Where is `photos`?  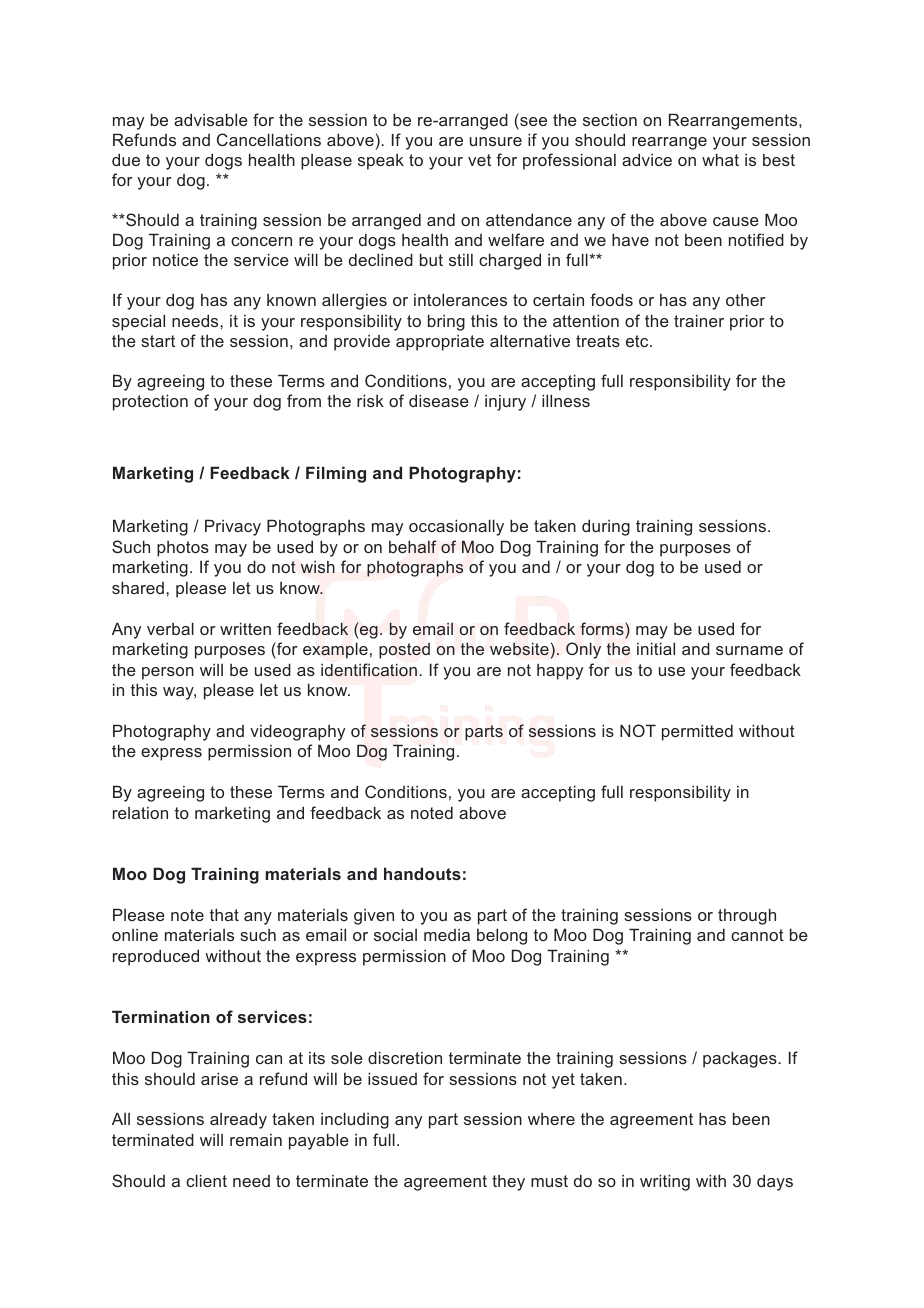 photos is located at coordinates (183, 549).
